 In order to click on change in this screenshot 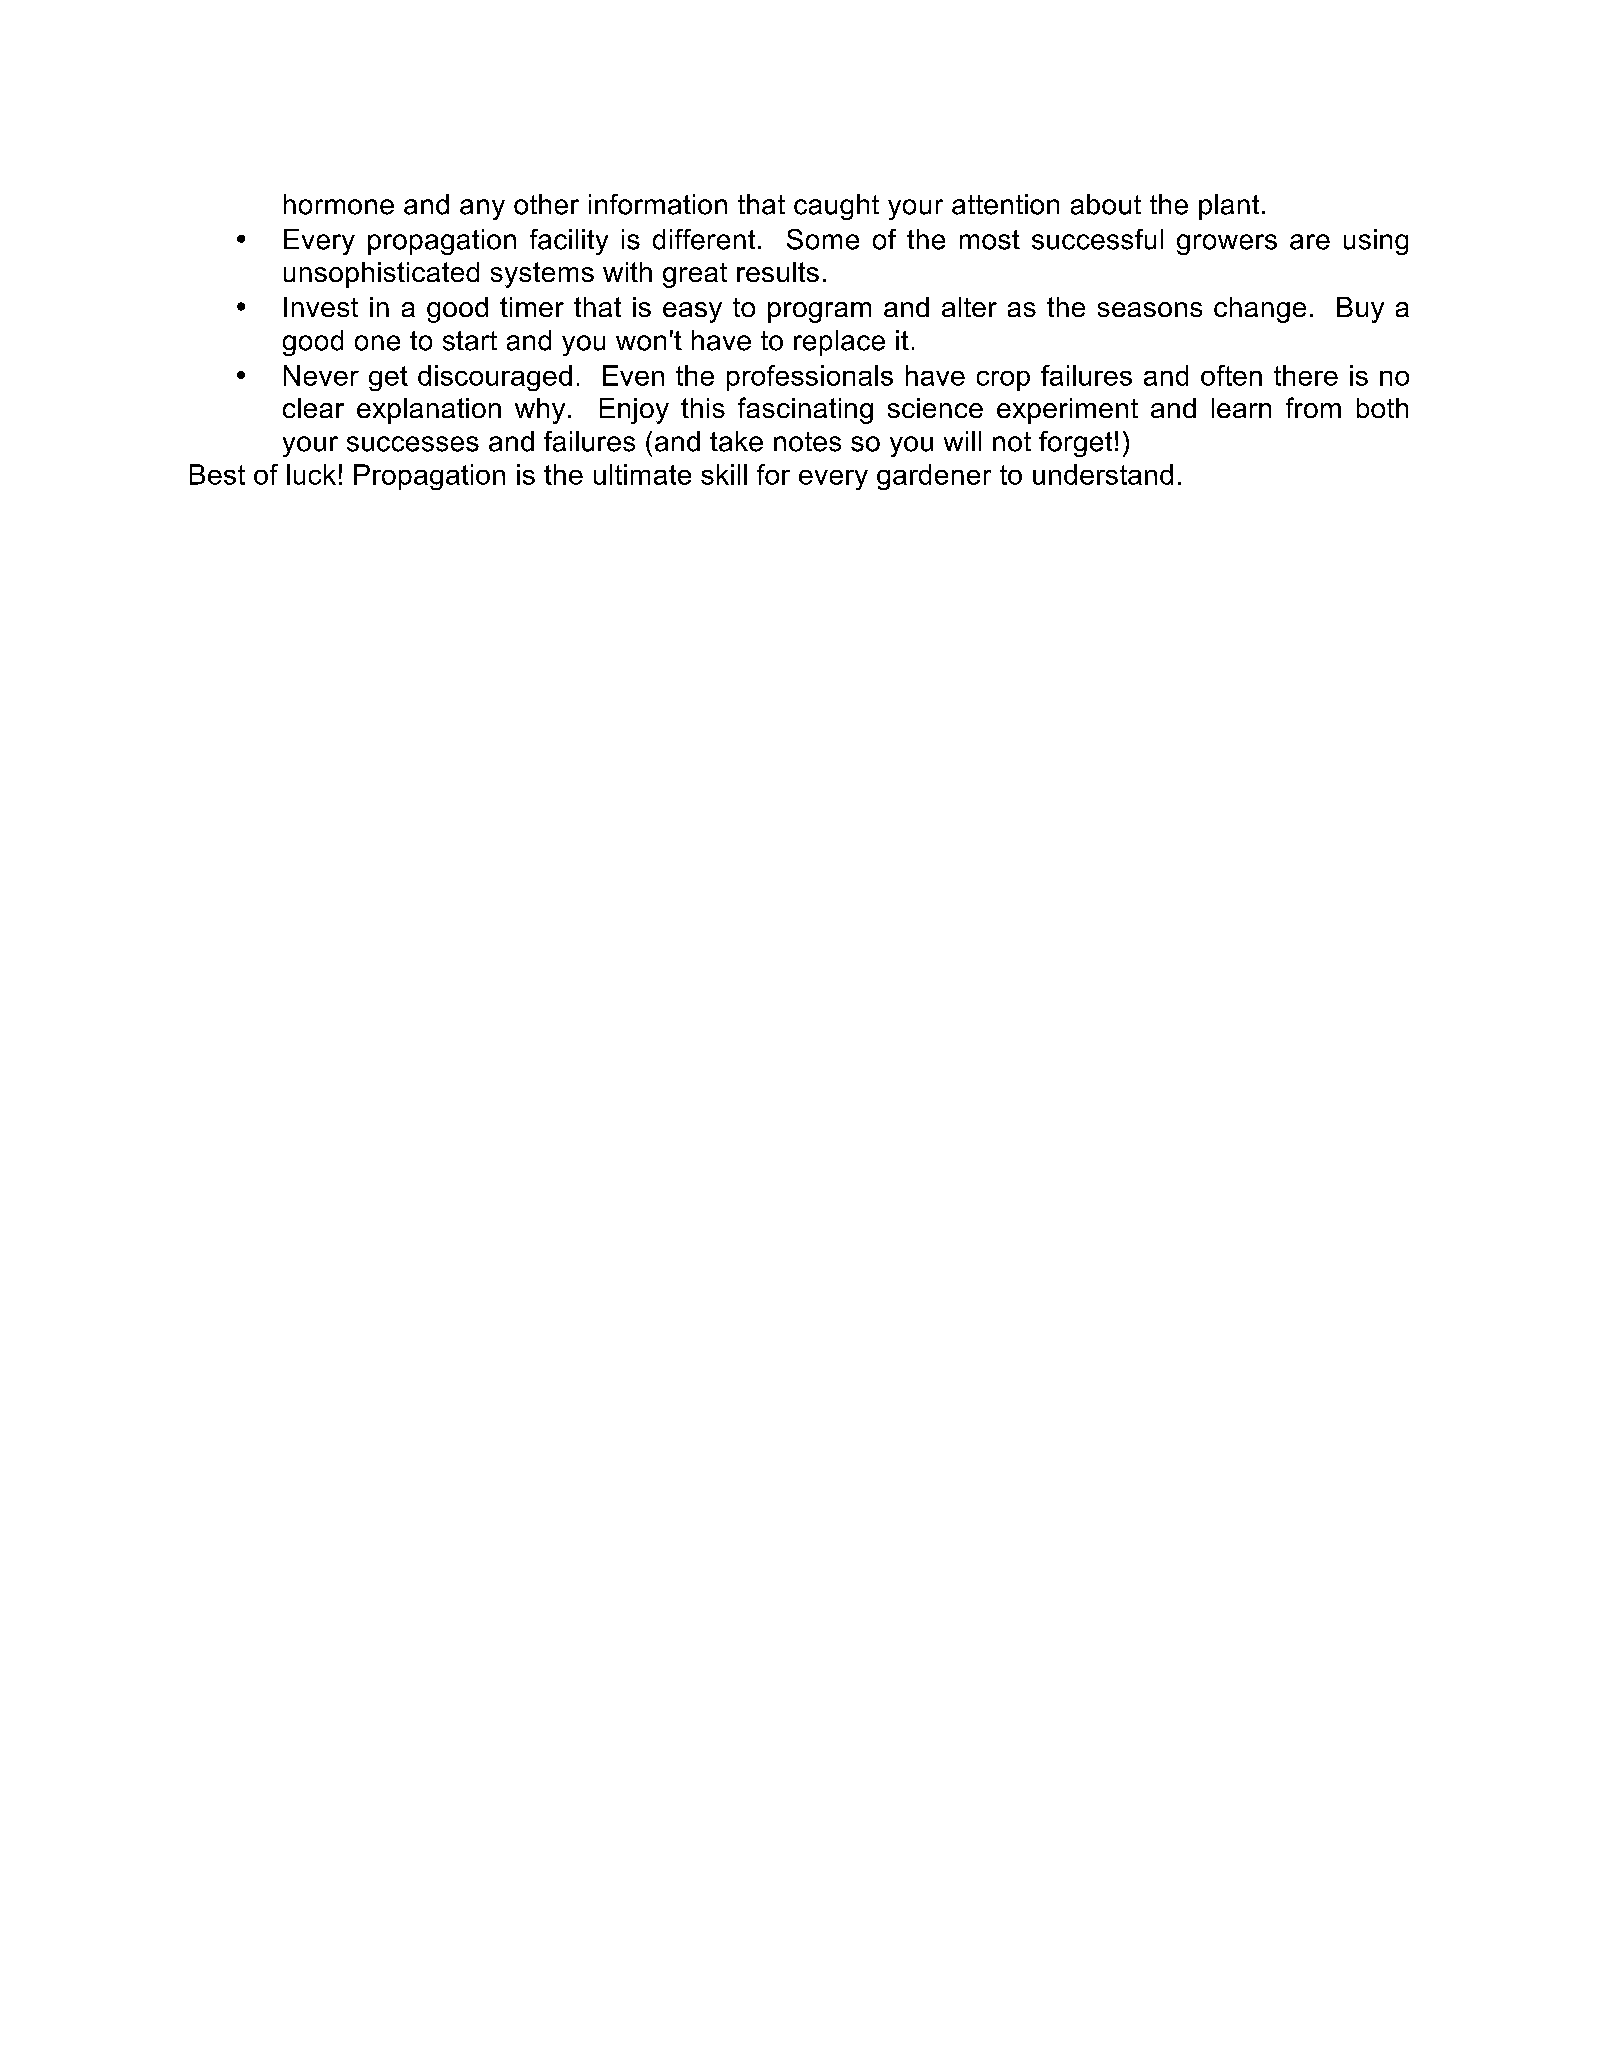, I will do `click(1260, 310)`.
